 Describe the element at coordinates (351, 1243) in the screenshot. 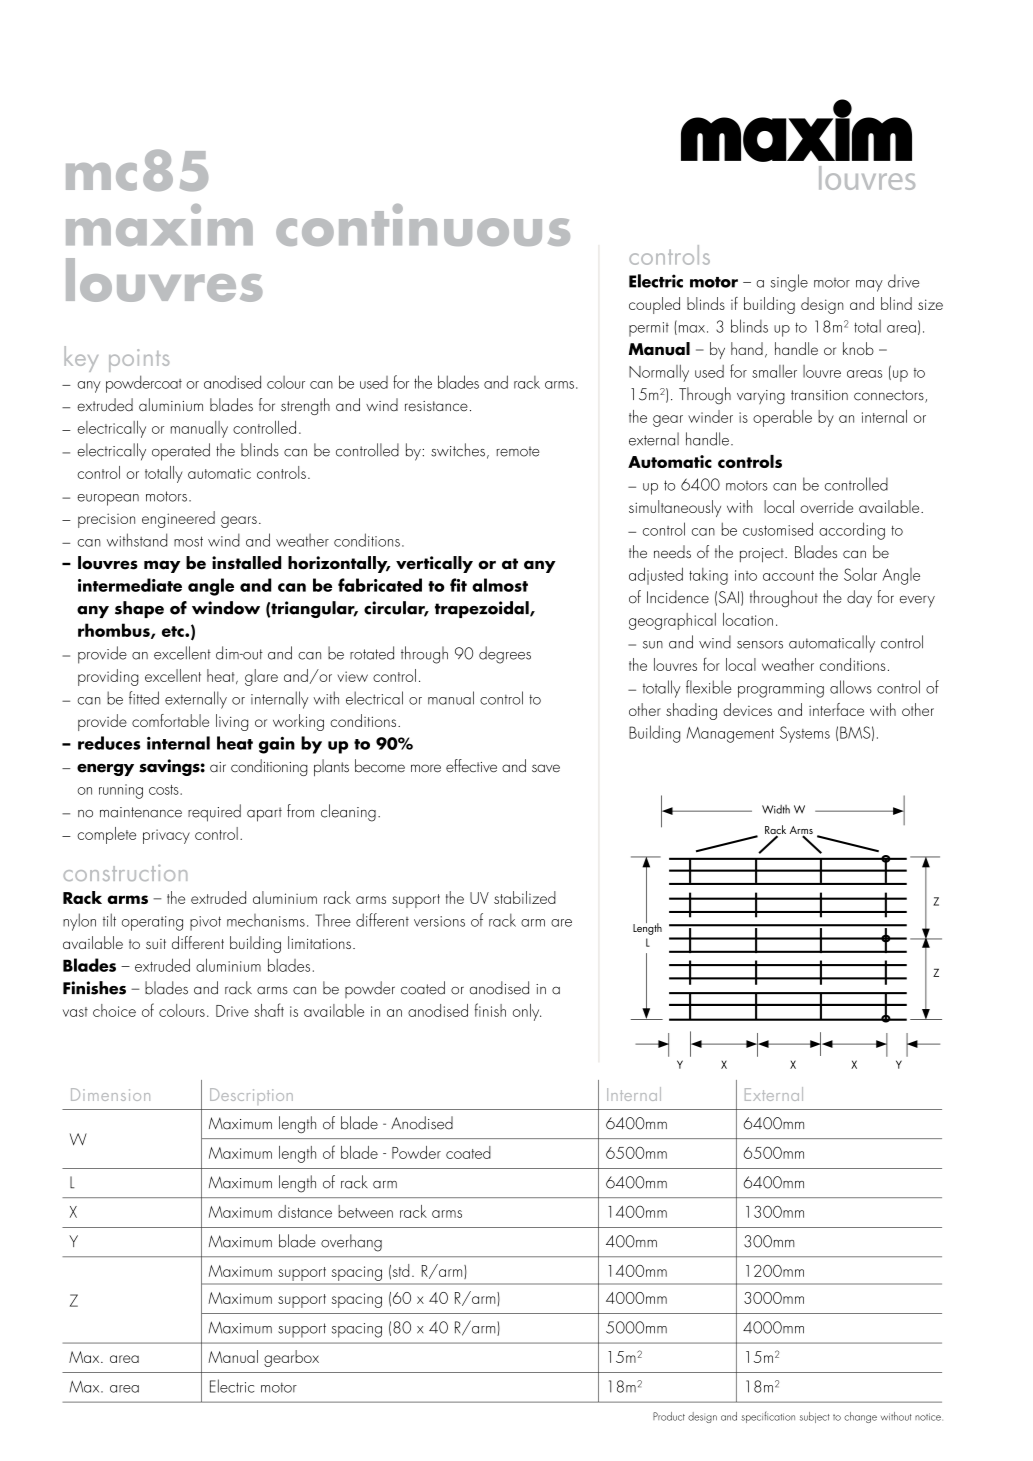

I see `overhang` at that location.
